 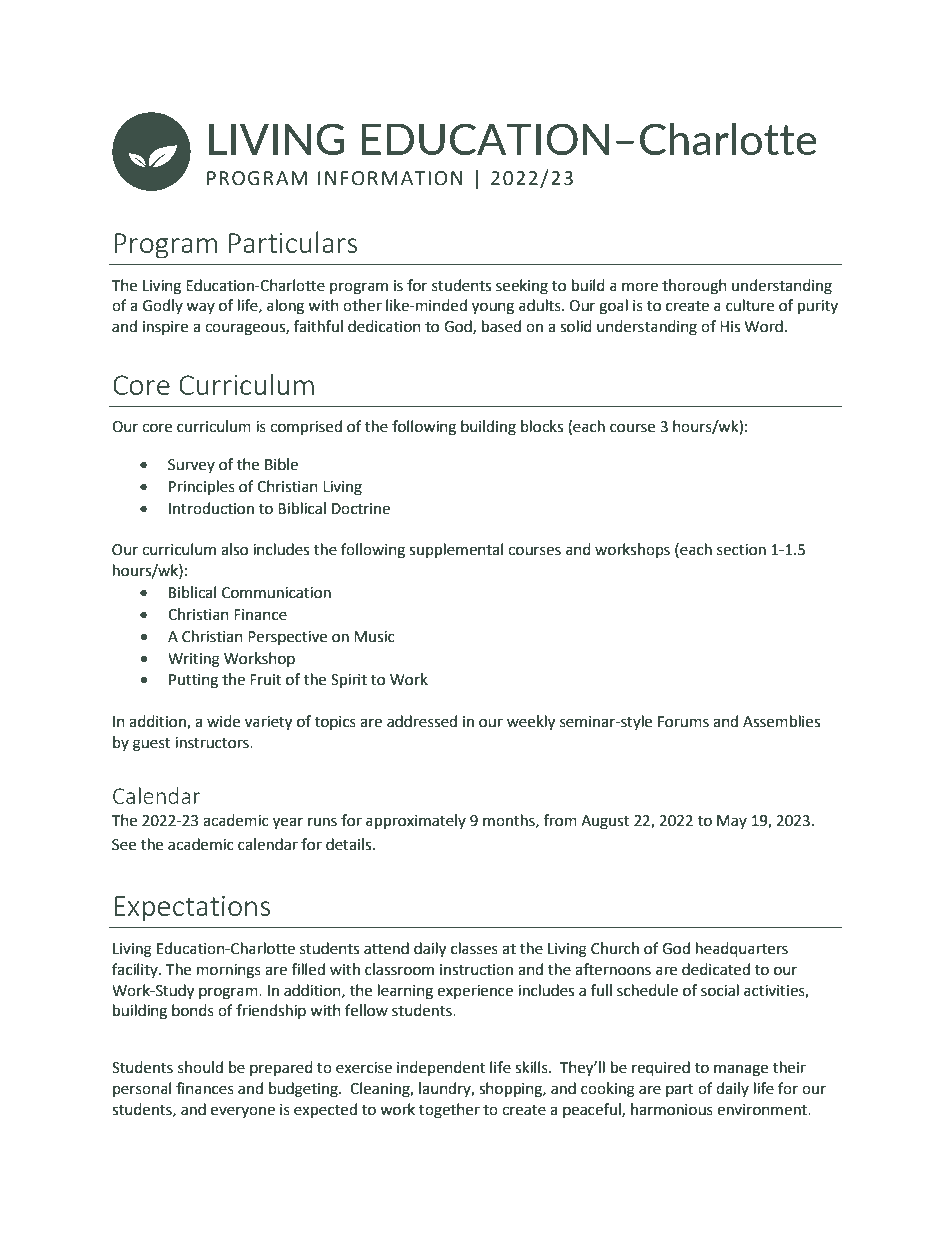 I want to click on independent, so click(x=441, y=1068).
